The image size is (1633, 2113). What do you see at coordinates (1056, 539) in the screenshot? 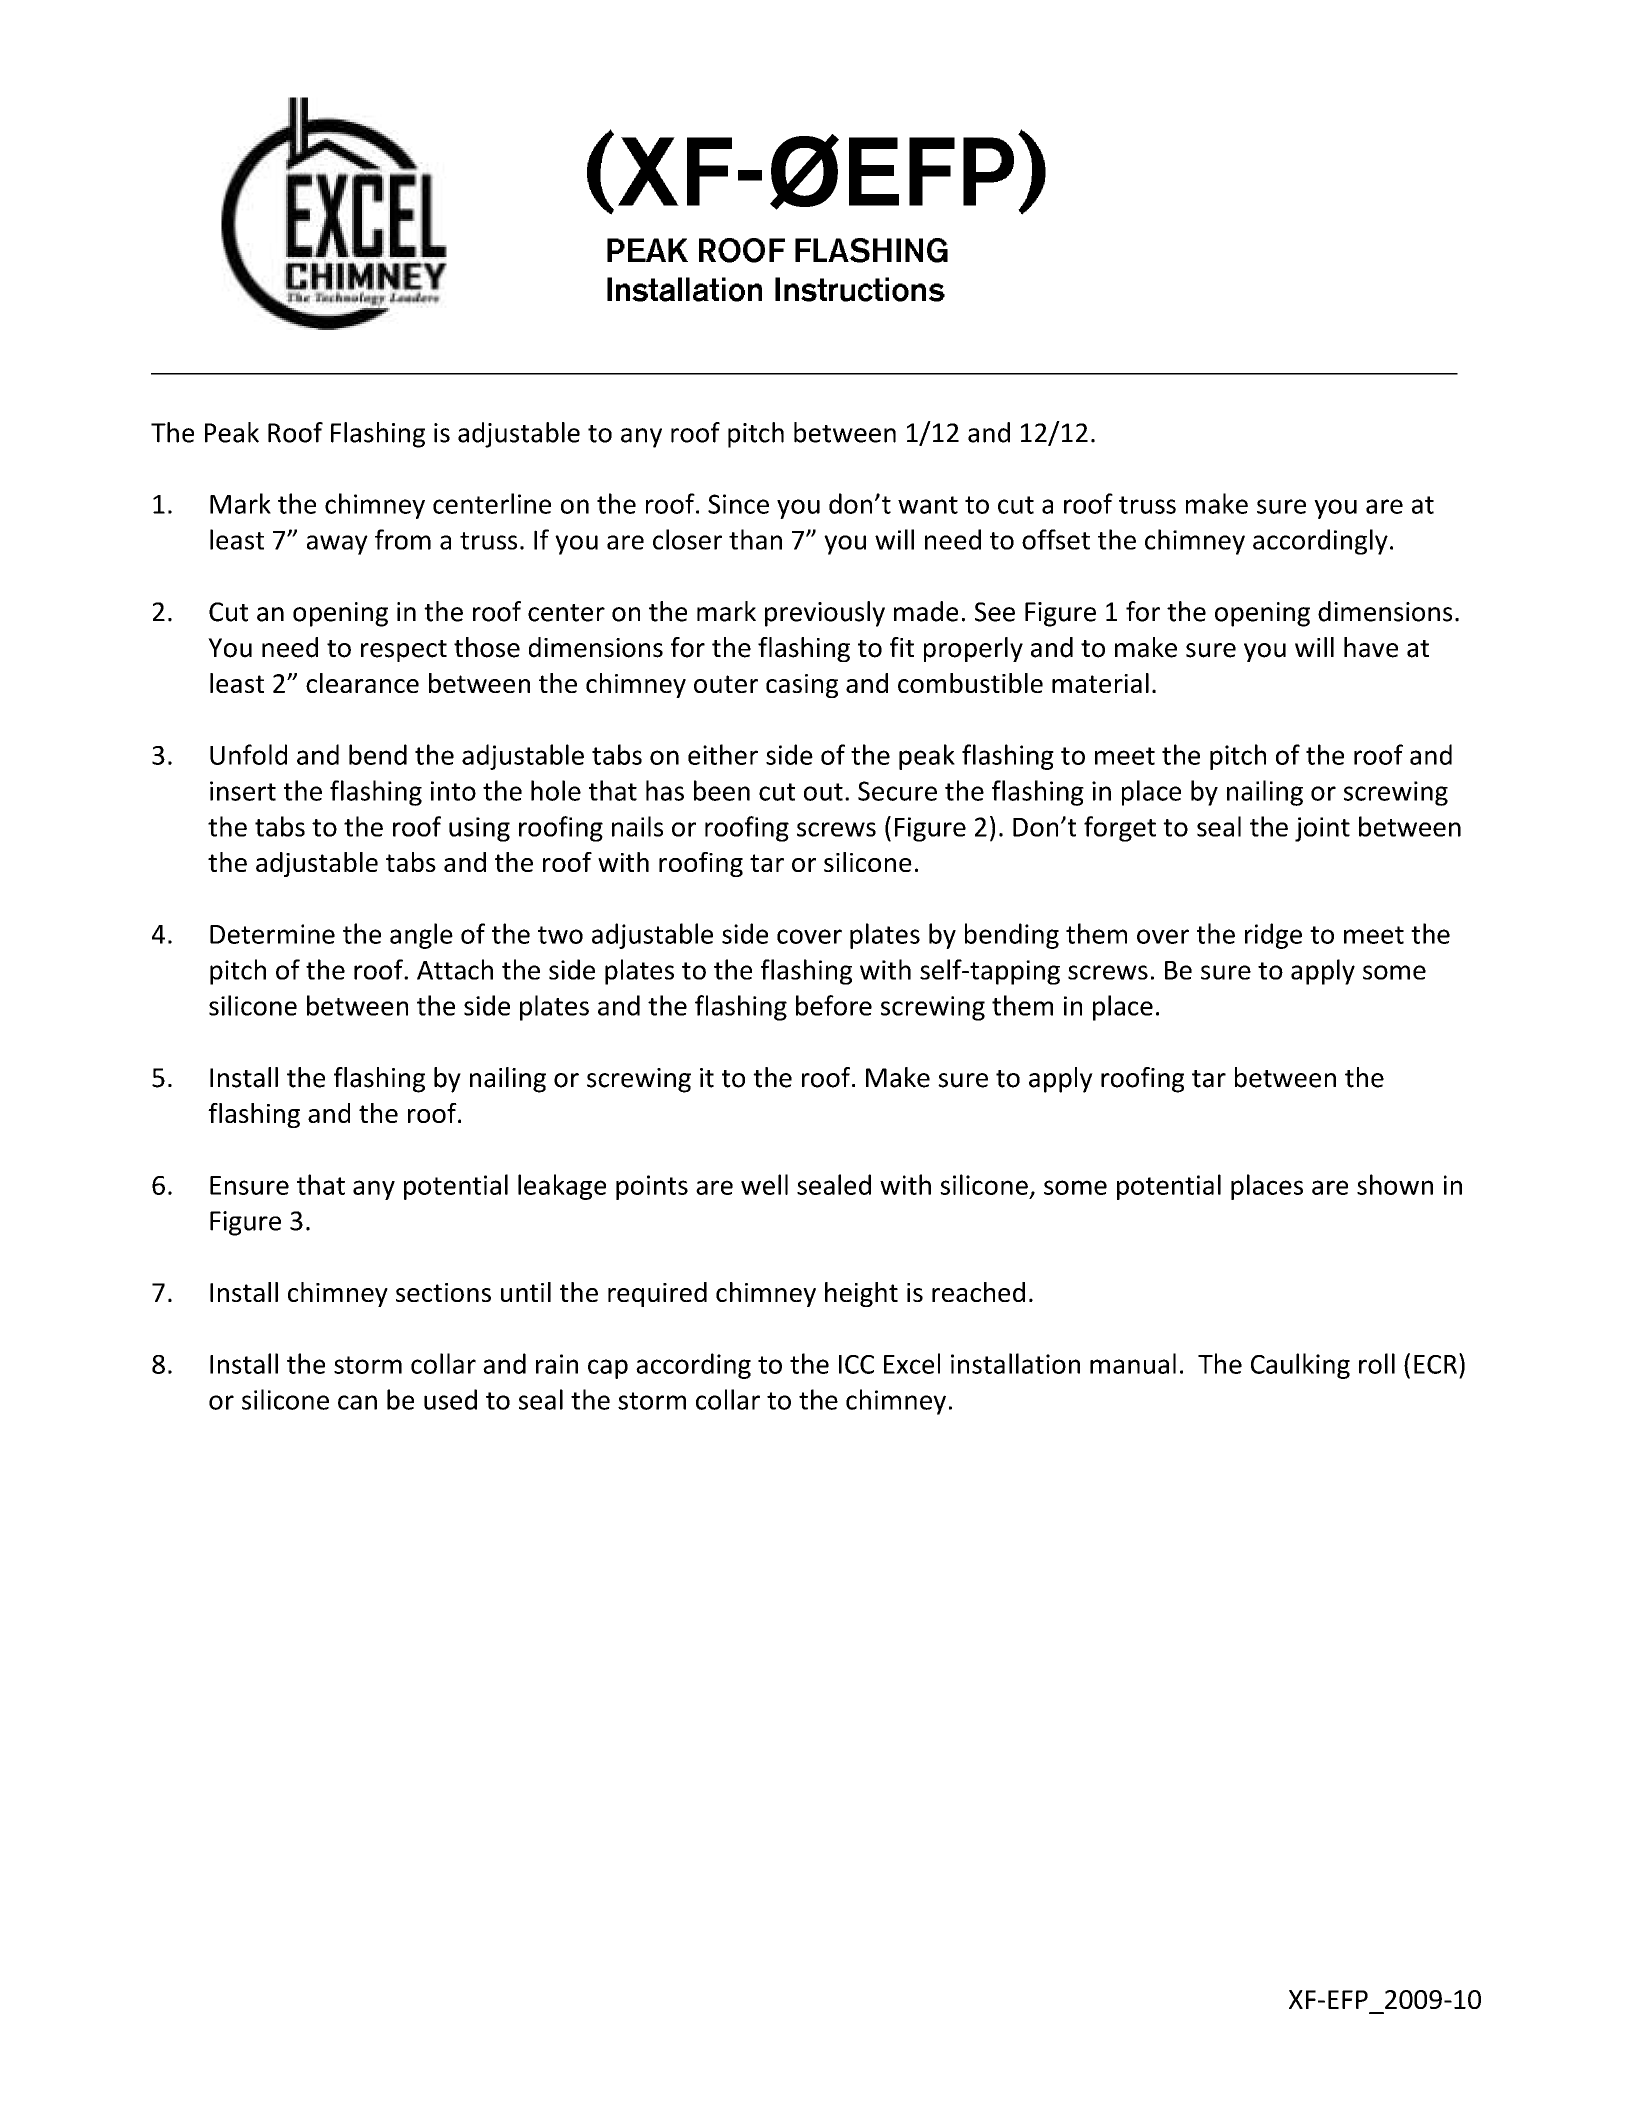
I see `offset` at bounding box center [1056, 539].
